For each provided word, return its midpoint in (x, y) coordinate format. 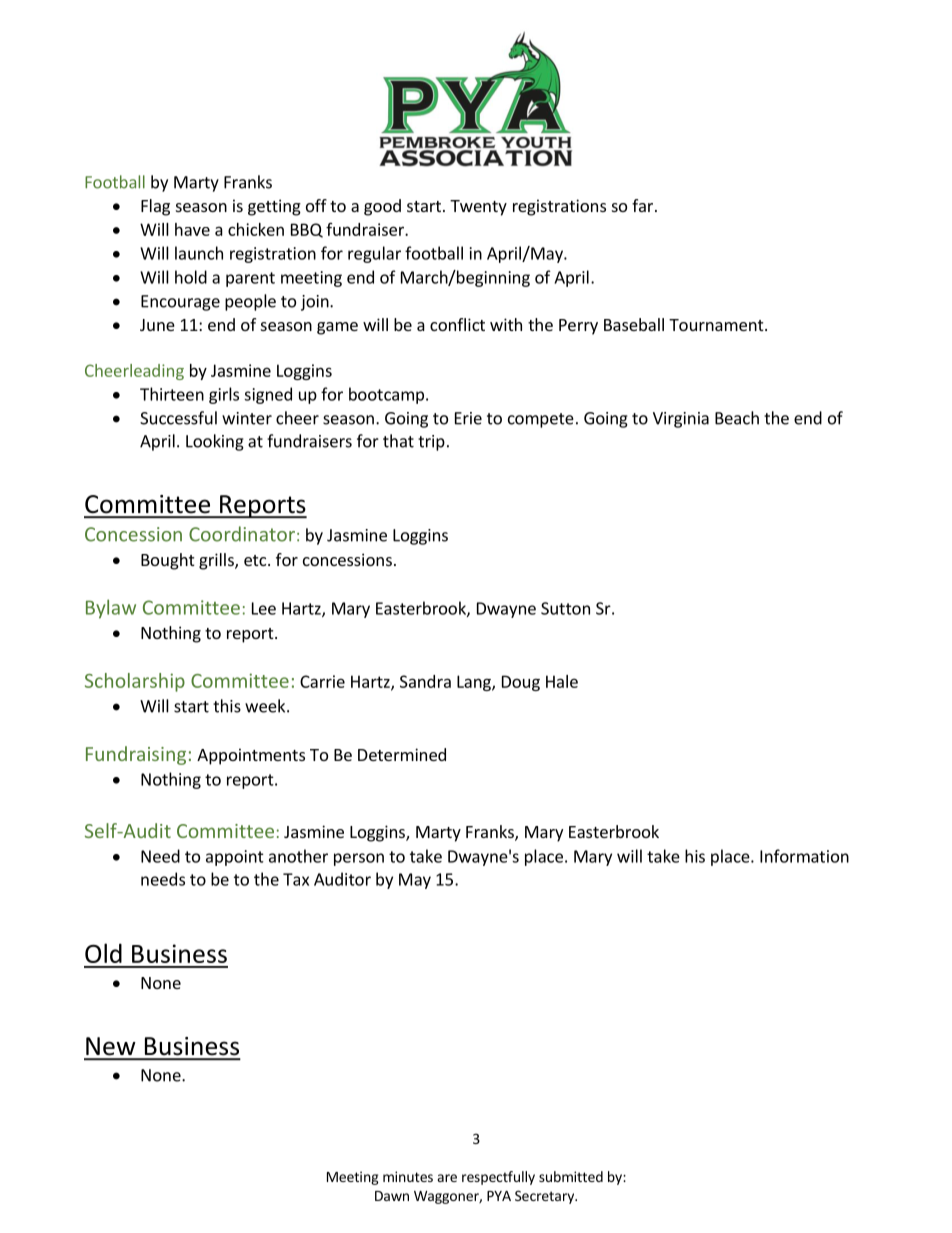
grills (217, 561)
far (642, 205)
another (298, 856)
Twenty (478, 208)
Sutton (565, 608)
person (359, 859)
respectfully (498, 1178)
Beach (737, 418)
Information (804, 856)
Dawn (392, 1196)
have (192, 229)
